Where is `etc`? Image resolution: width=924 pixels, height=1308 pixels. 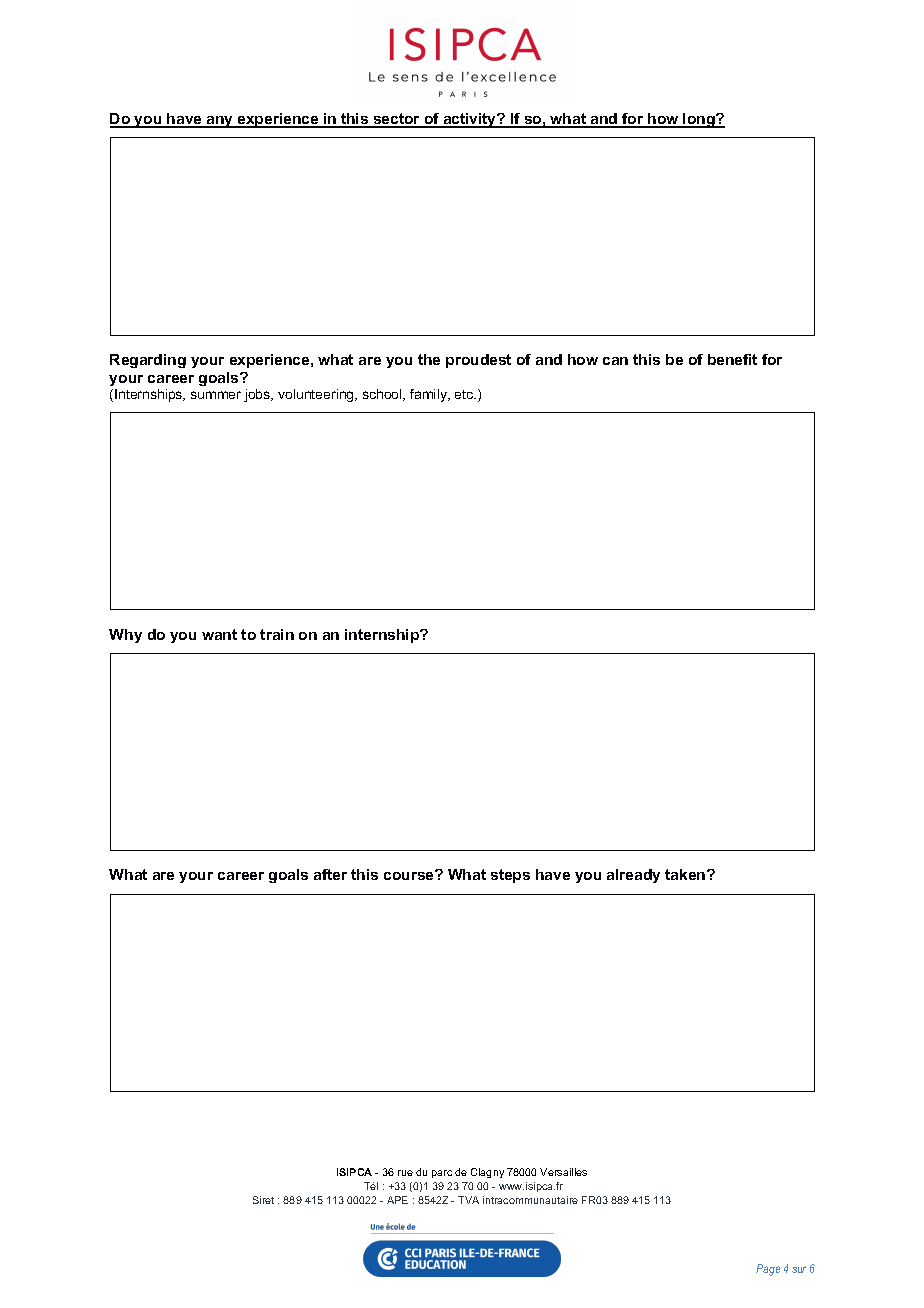 etc is located at coordinates (465, 394).
